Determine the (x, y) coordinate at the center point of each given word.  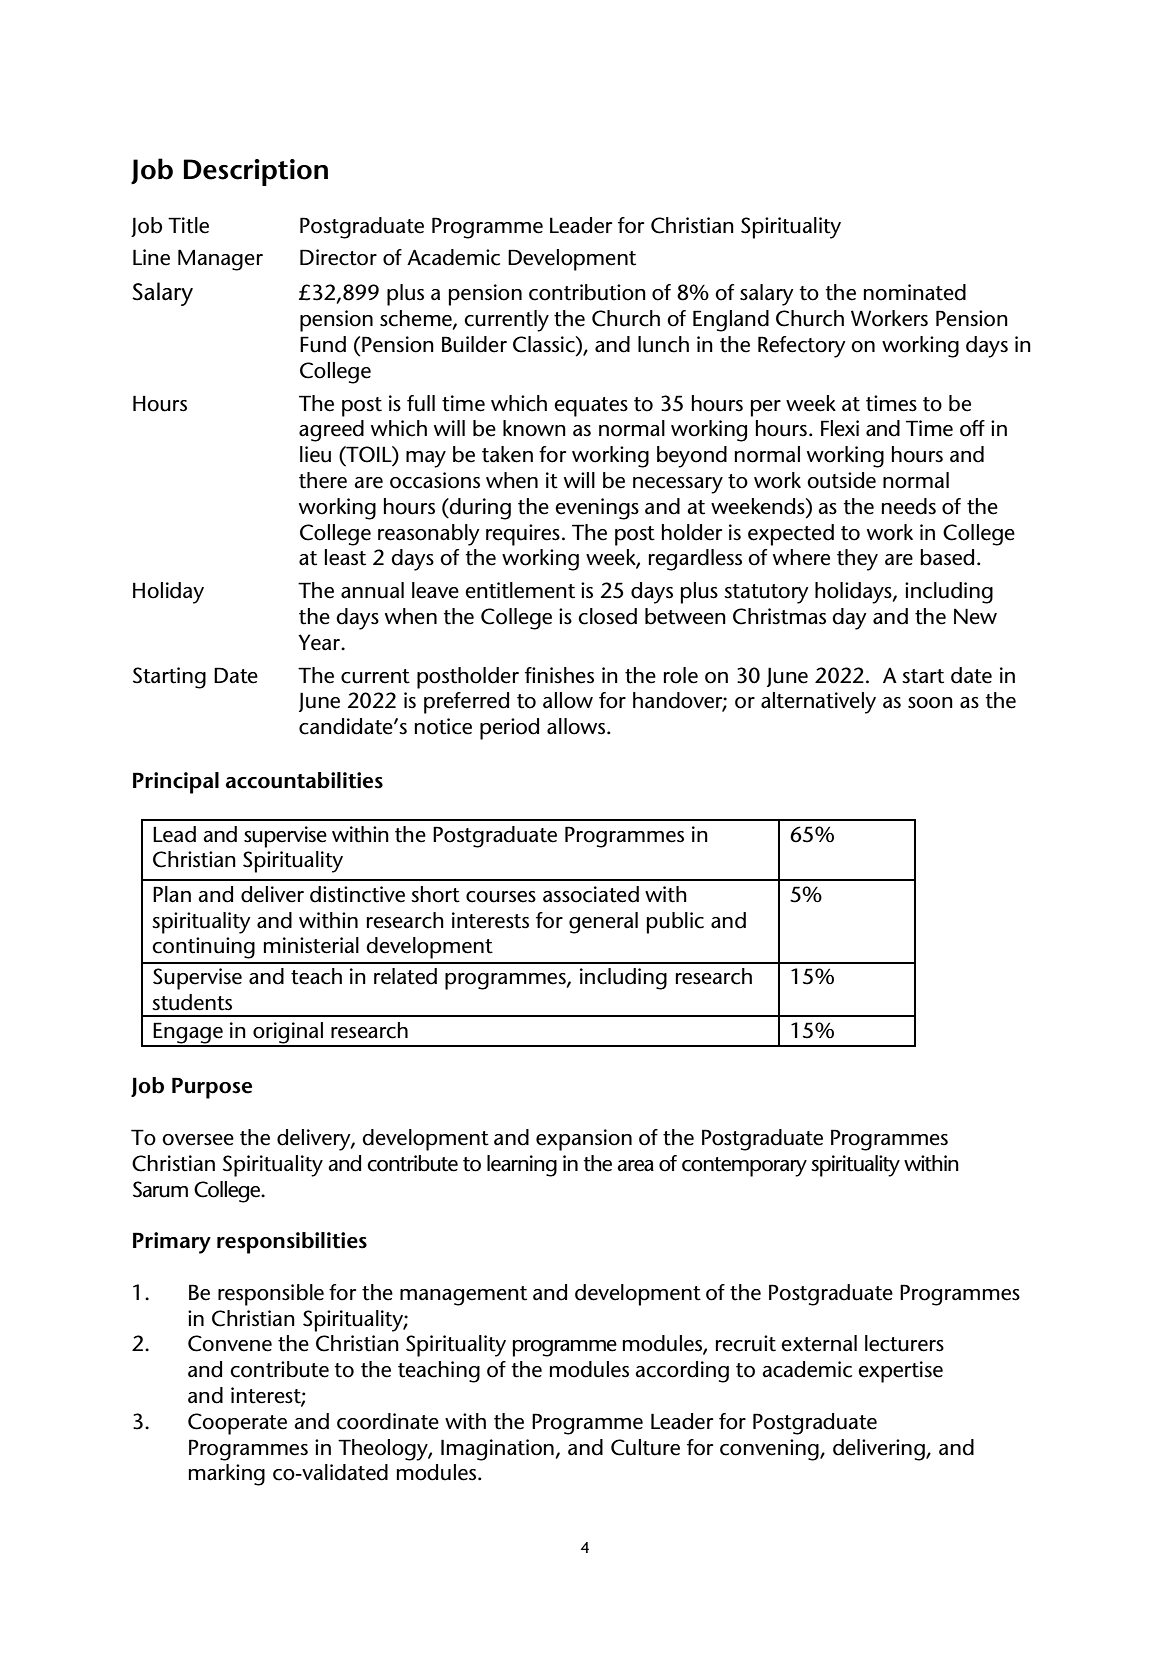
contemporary (744, 1167)
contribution (587, 292)
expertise (900, 1372)
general (603, 923)
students (192, 1002)
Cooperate (237, 1424)
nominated (915, 292)
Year (320, 642)
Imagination (497, 1450)
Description (256, 172)
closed (607, 616)
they (857, 560)
